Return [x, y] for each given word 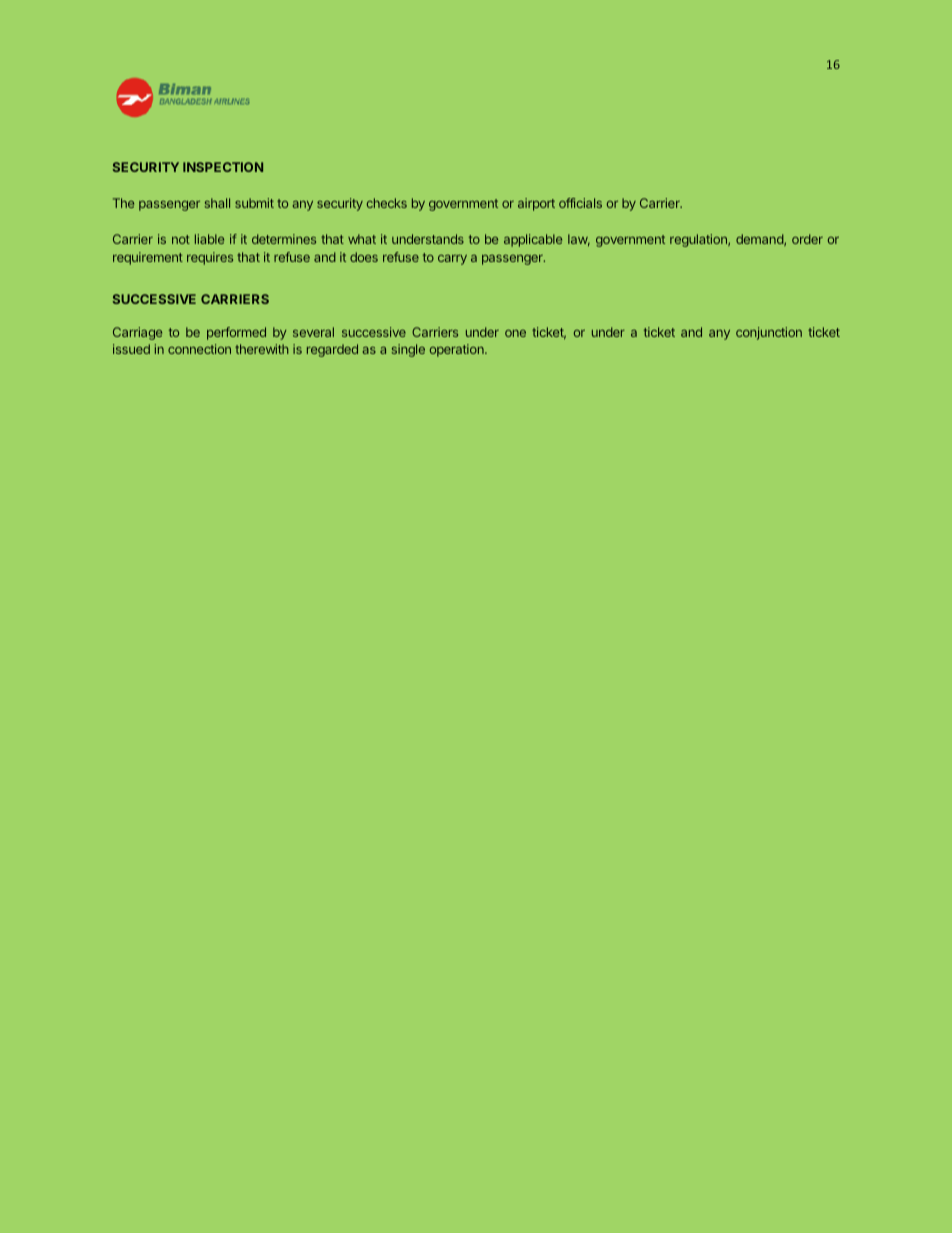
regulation [699, 240]
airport [536, 204]
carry [452, 260]
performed [236, 333]
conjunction [769, 333]
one [515, 333]
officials [580, 203]
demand [760, 240]
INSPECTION [223, 167]
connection [199, 349]
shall [217, 203]
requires [210, 258]
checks [387, 203]
